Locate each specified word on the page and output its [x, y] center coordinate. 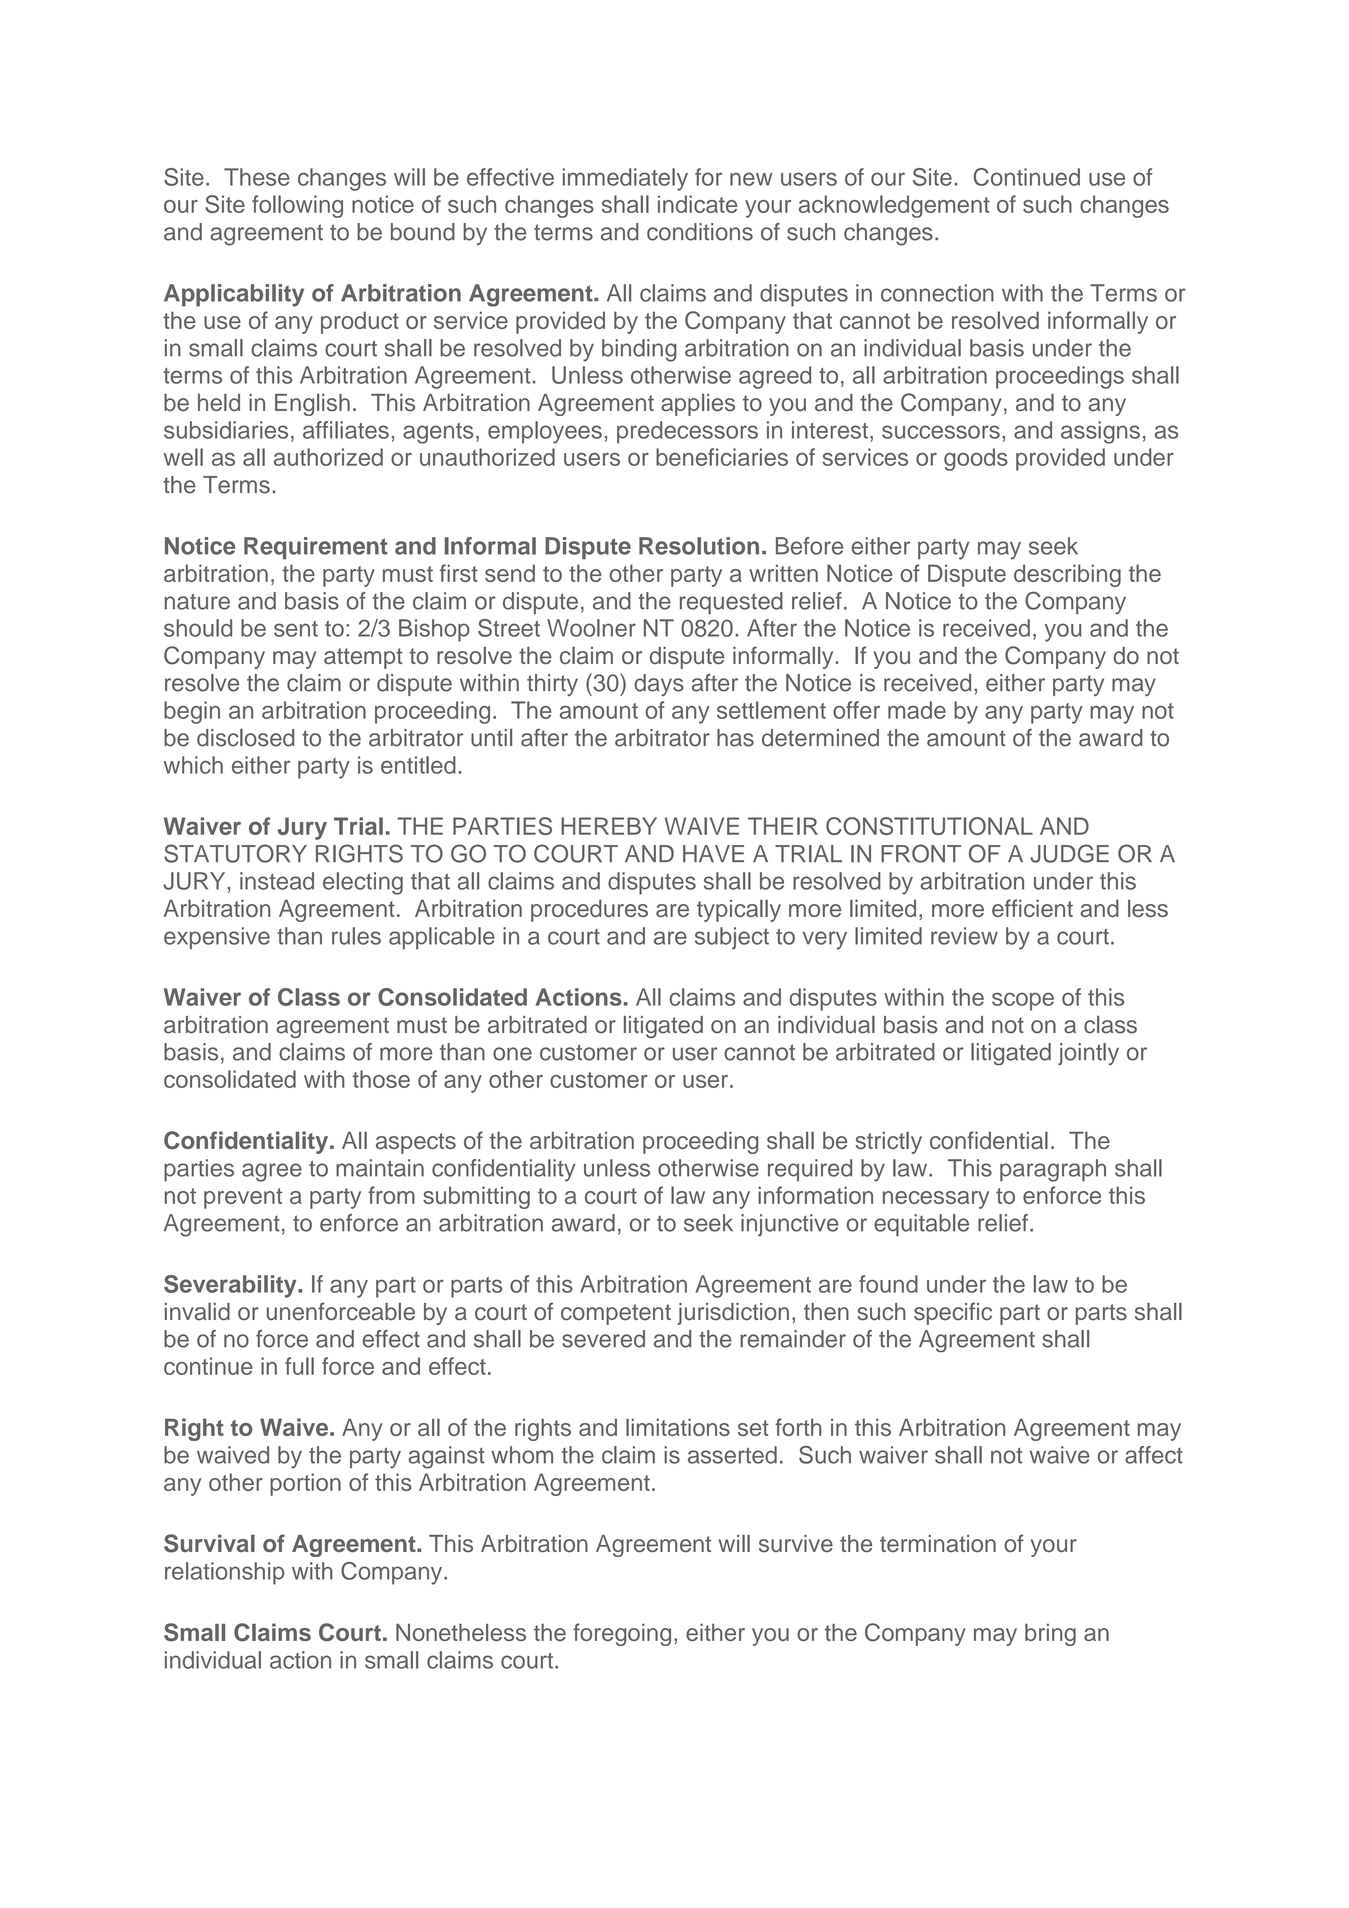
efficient [1032, 908]
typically [739, 910]
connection [937, 293]
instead [277, 881]
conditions [700, 232]
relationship [224, 1573]
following [297, 206]
